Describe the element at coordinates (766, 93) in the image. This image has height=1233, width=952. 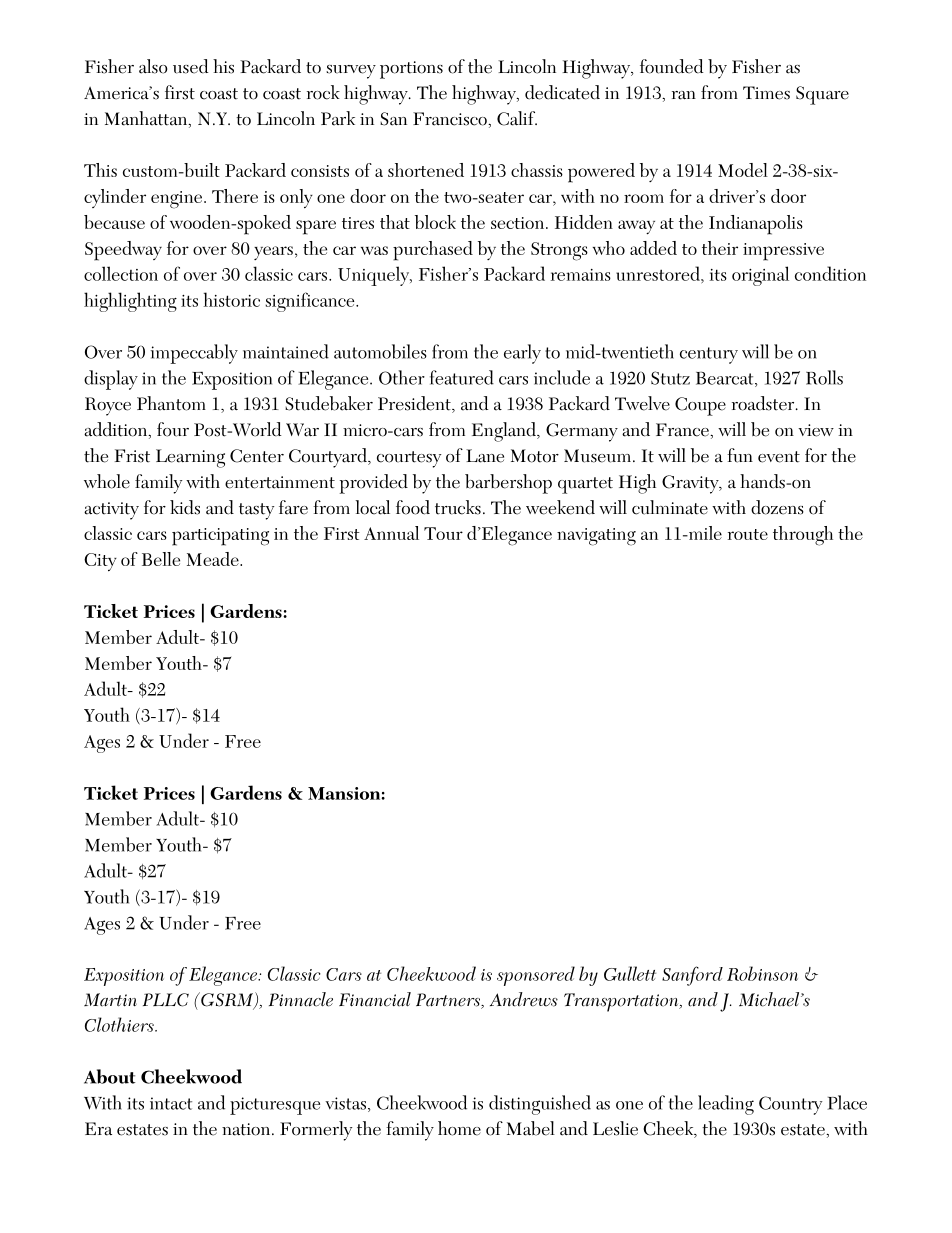
I see `Times` at that location.
